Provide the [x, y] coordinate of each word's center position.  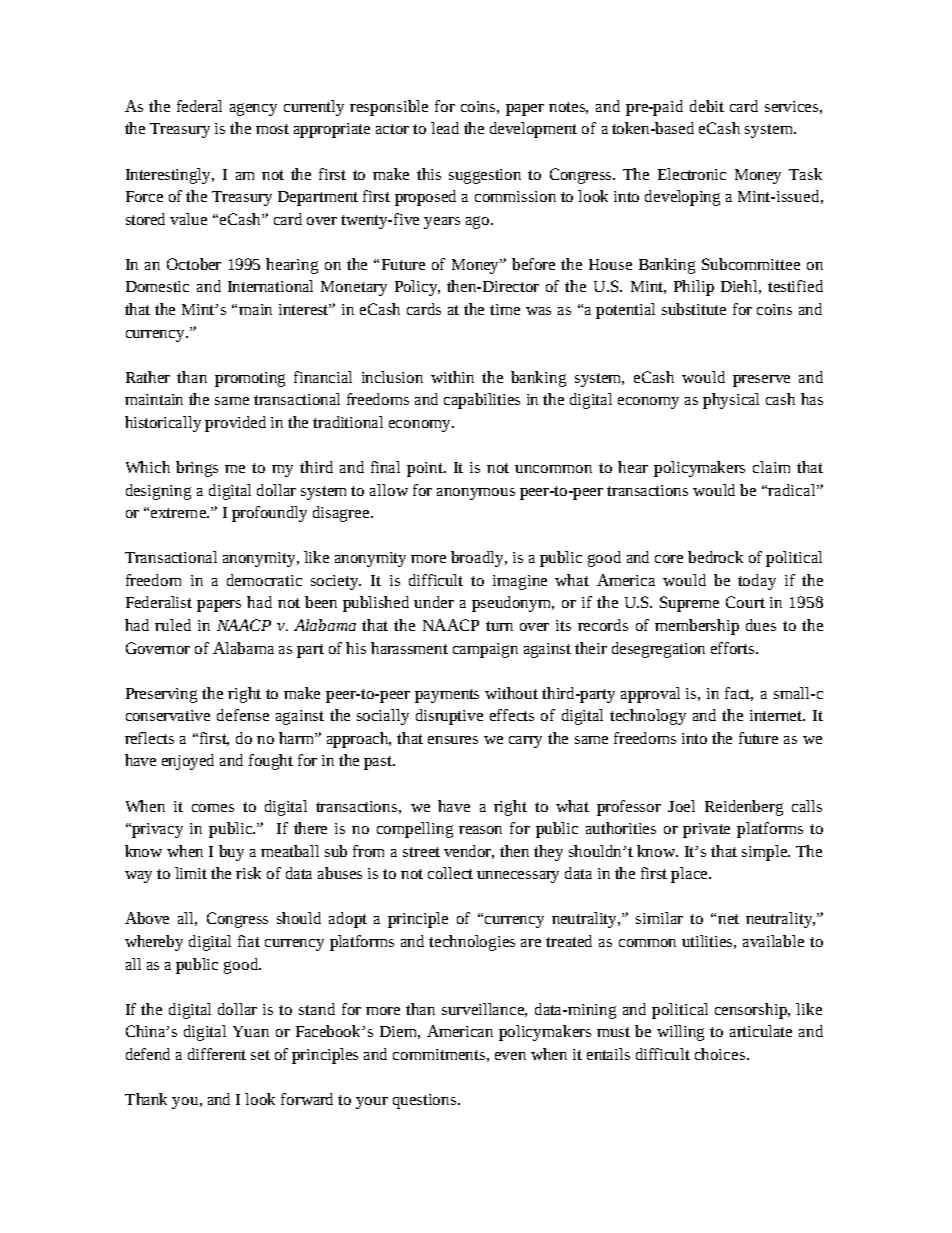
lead [445, 128]
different [217, 1054]
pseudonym [513, 604]
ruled [173, 625]
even [510, 1056]
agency [253, 109]
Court [745, 602]
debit [707, 106]
